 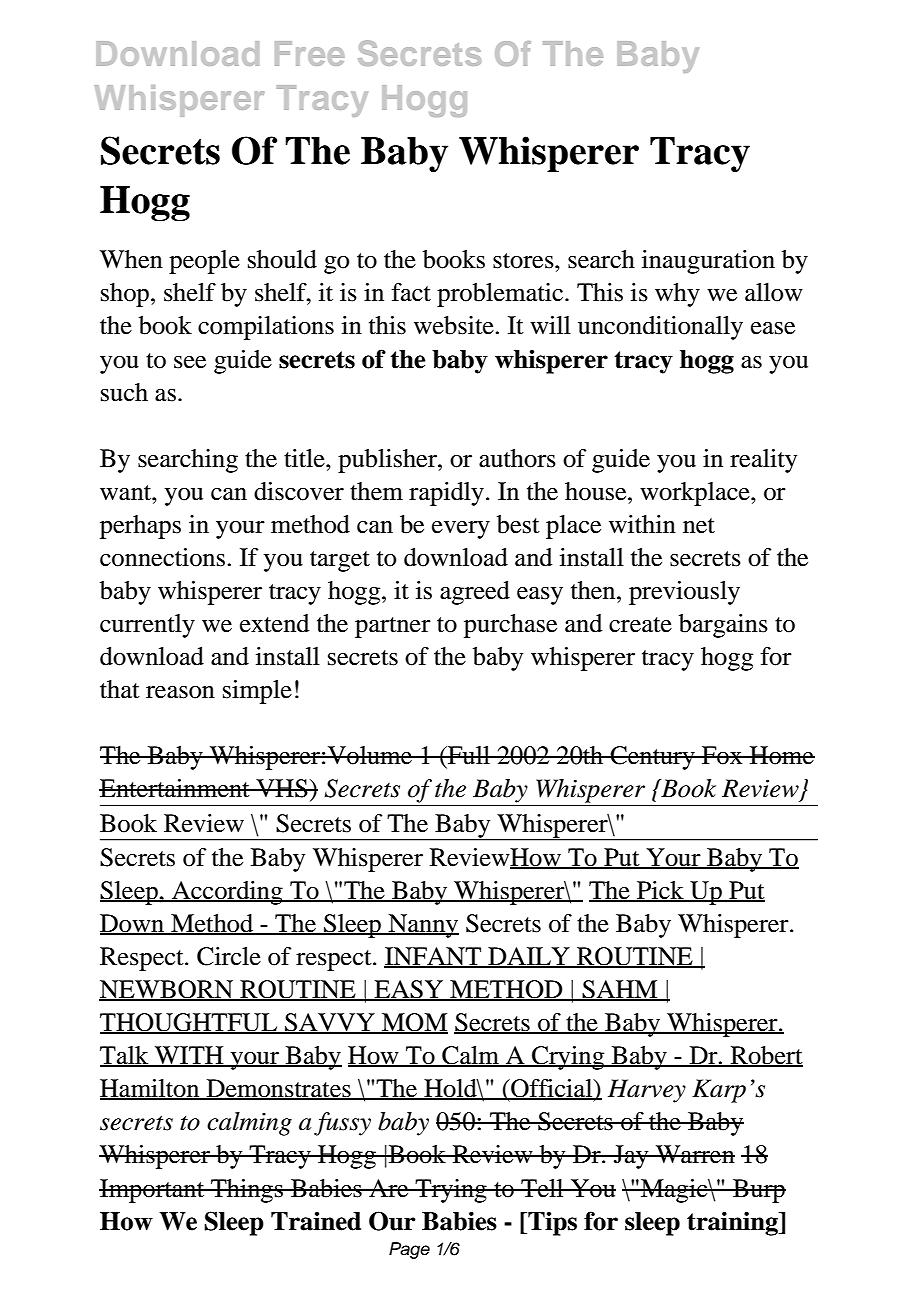 What do you see at coordinates (309, 53) in the document?
I see `Free` at bounding box center [309, 53].
